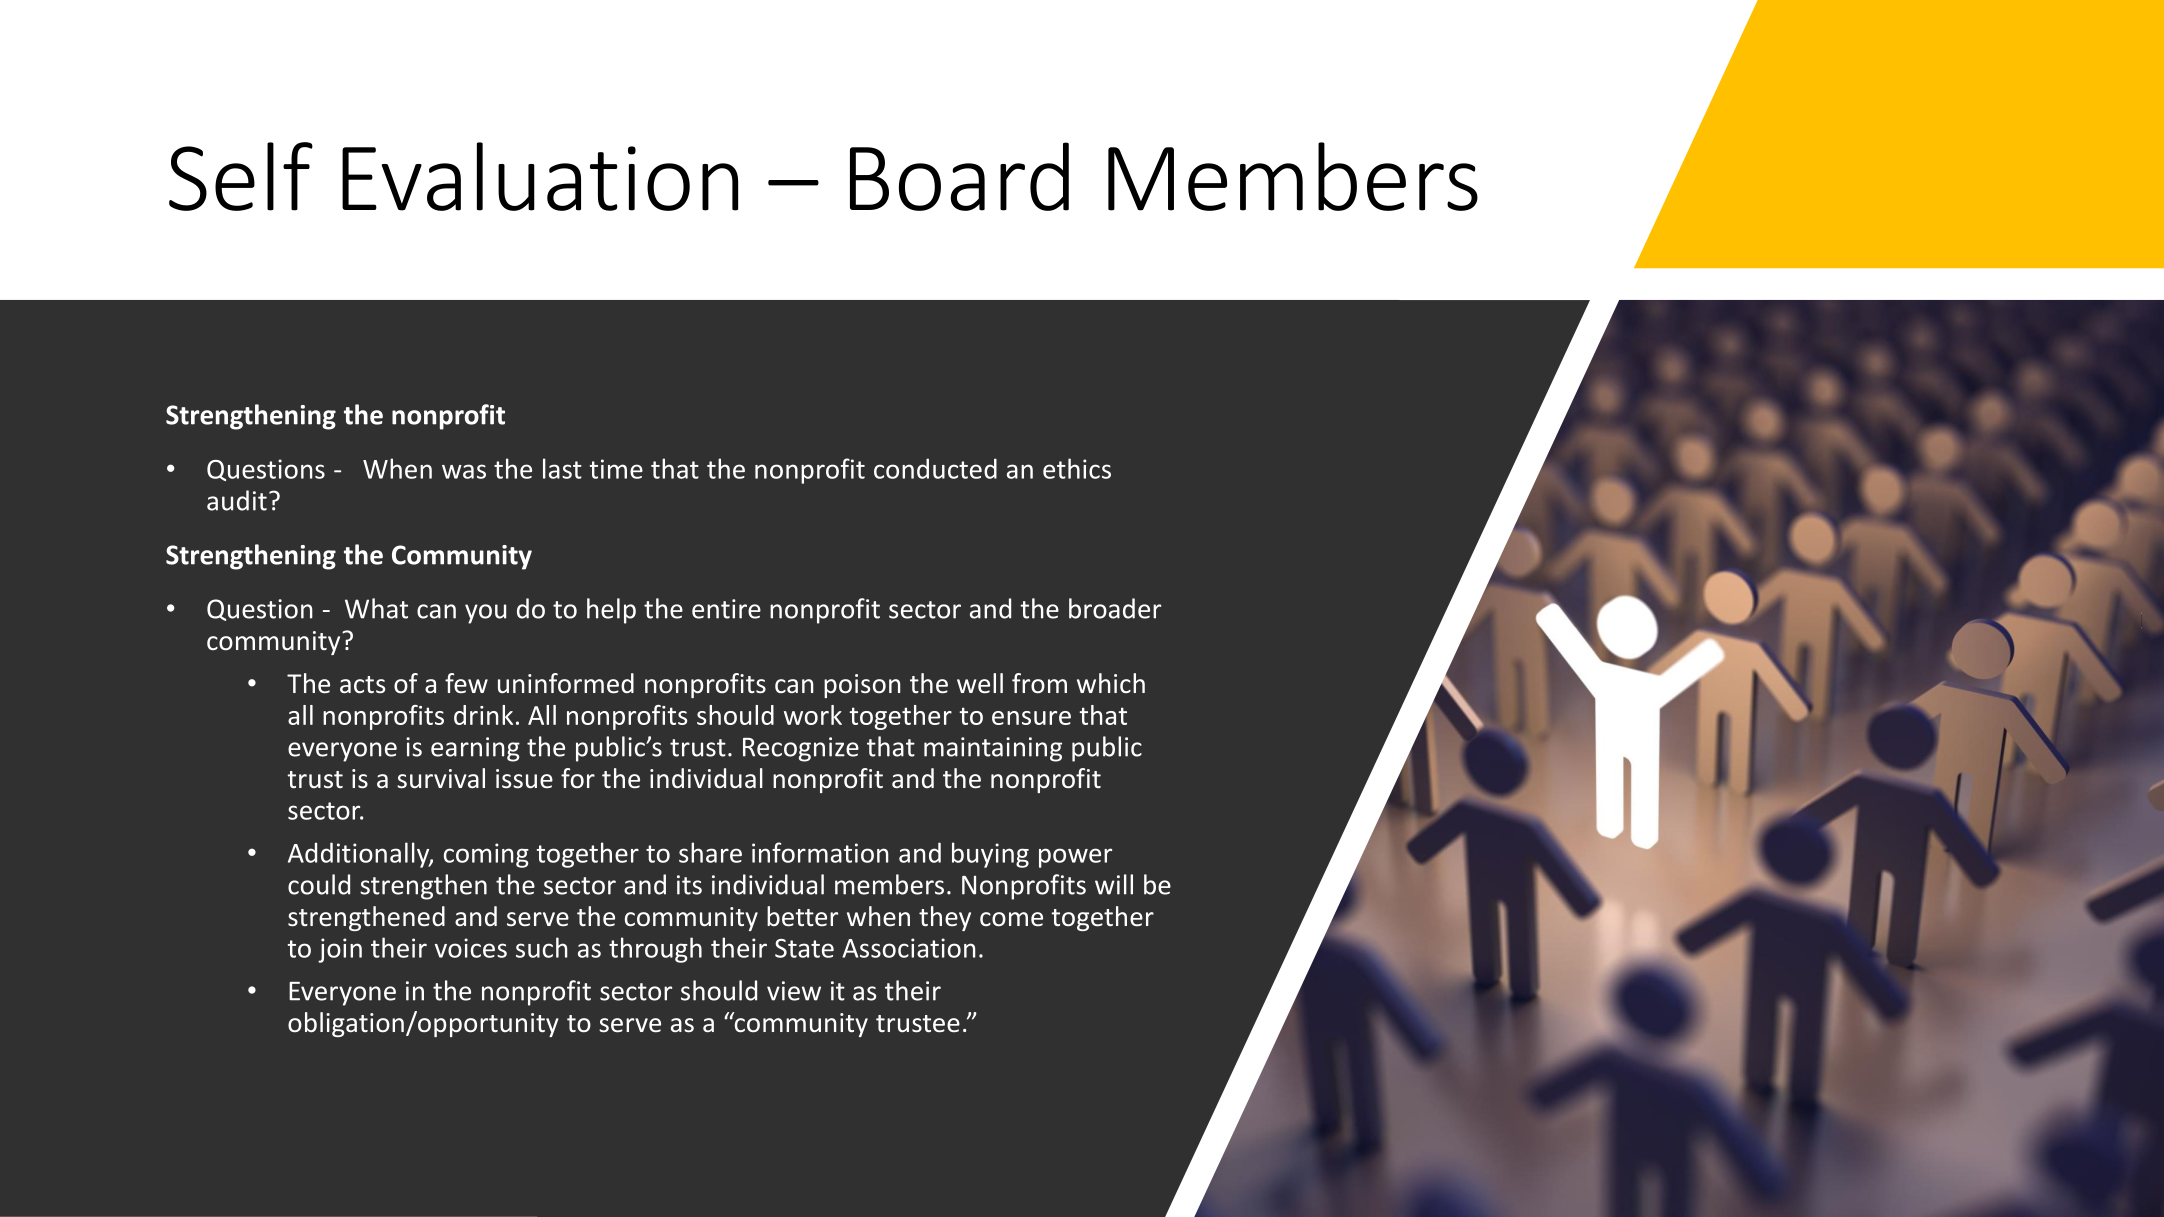 This screenshot has width=2164, height=1217. I want to click on through, so click(655, 950).
